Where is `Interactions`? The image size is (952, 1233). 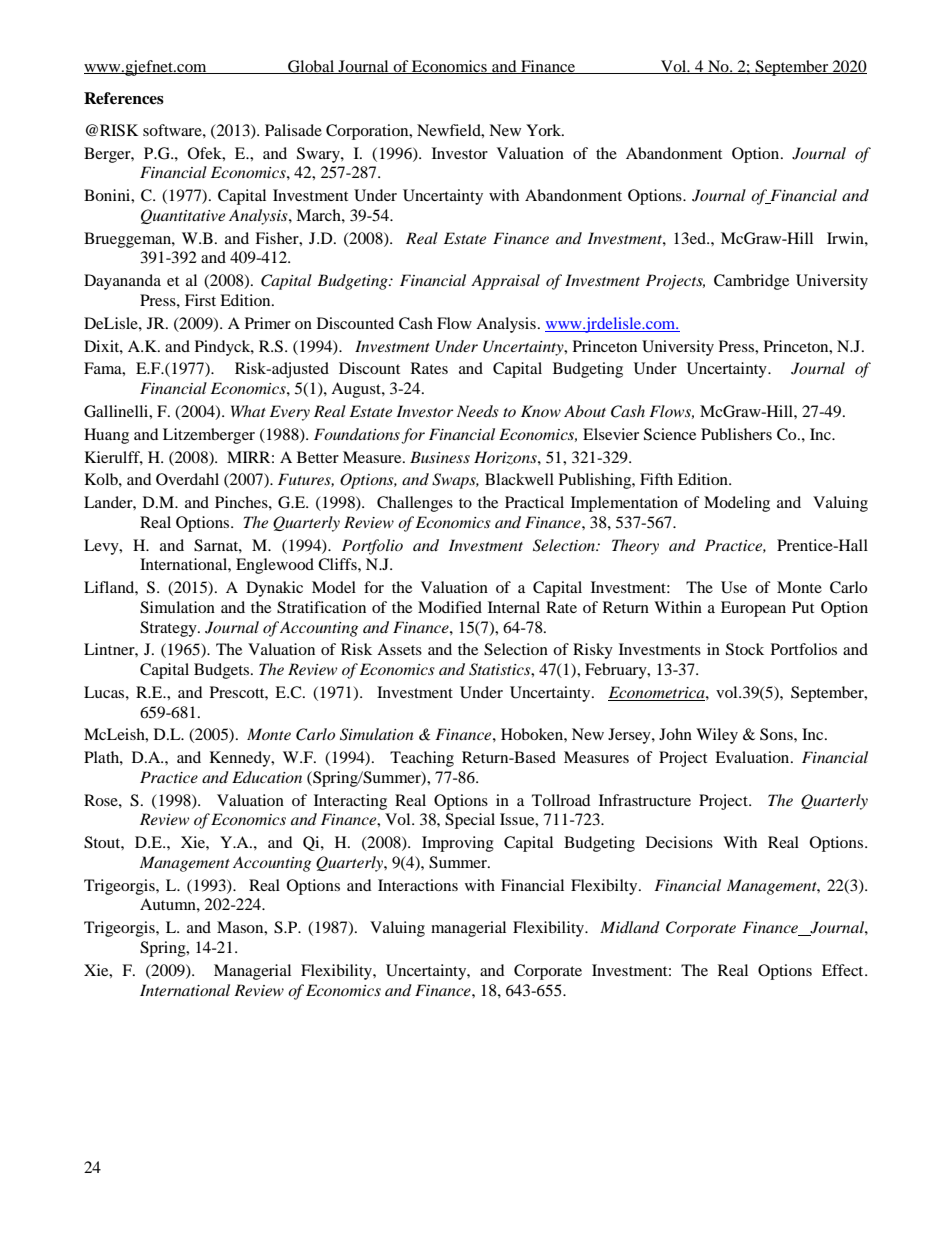
Interactions is located at coordinates (418, 885).
